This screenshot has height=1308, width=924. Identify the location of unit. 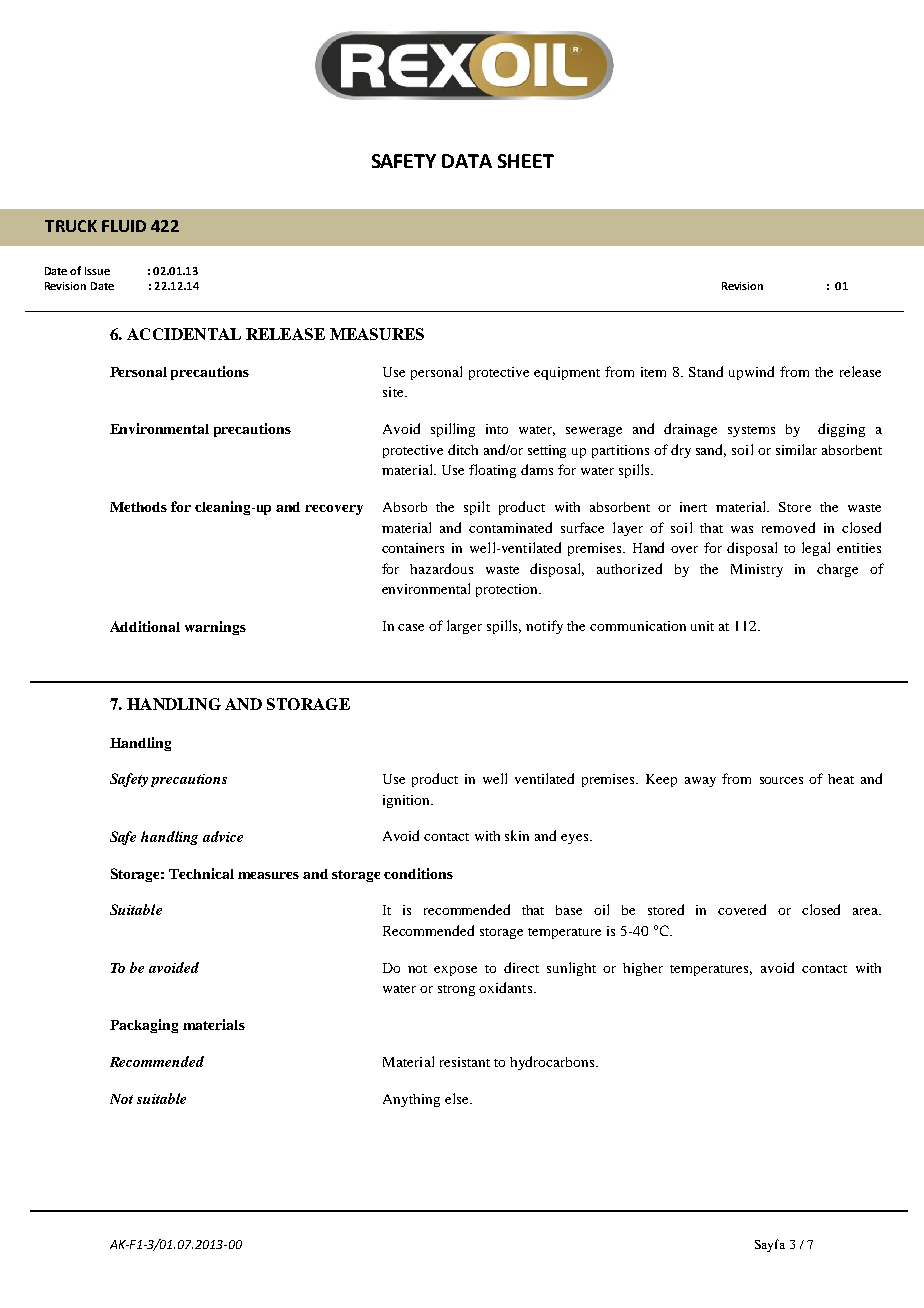
(702, 626).
